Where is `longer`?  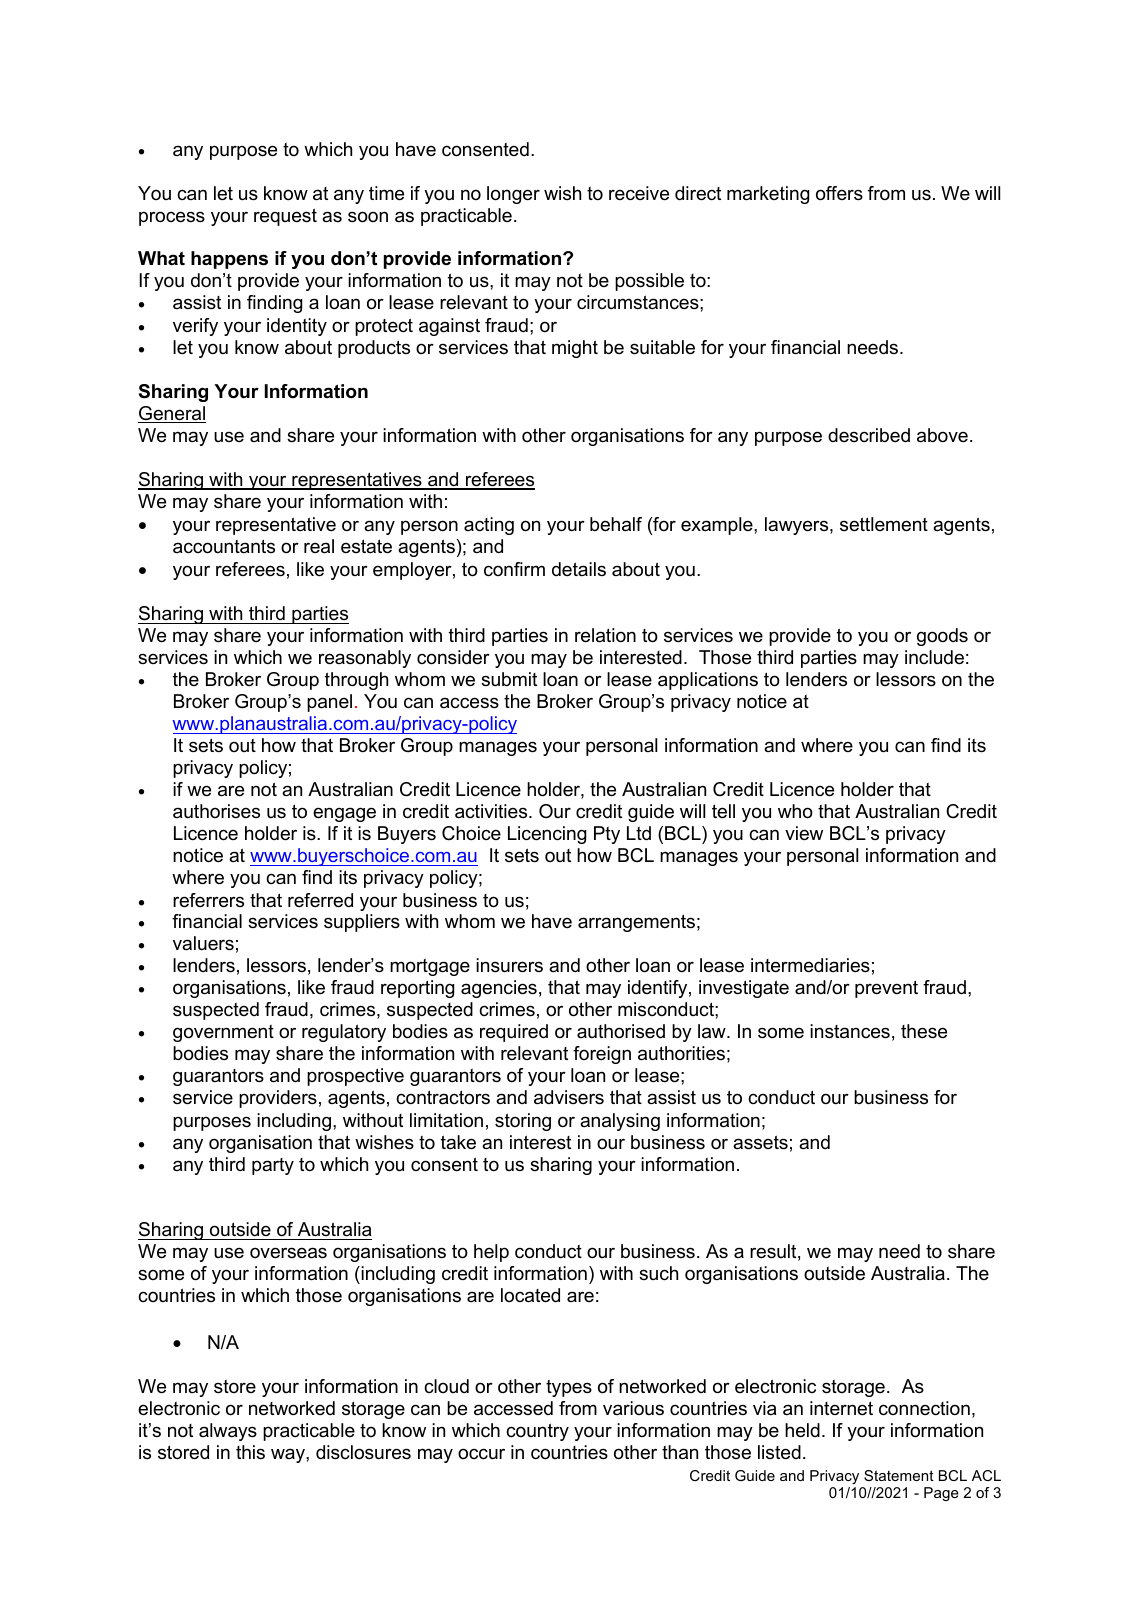 longer is located at coordinates (513, 195).
